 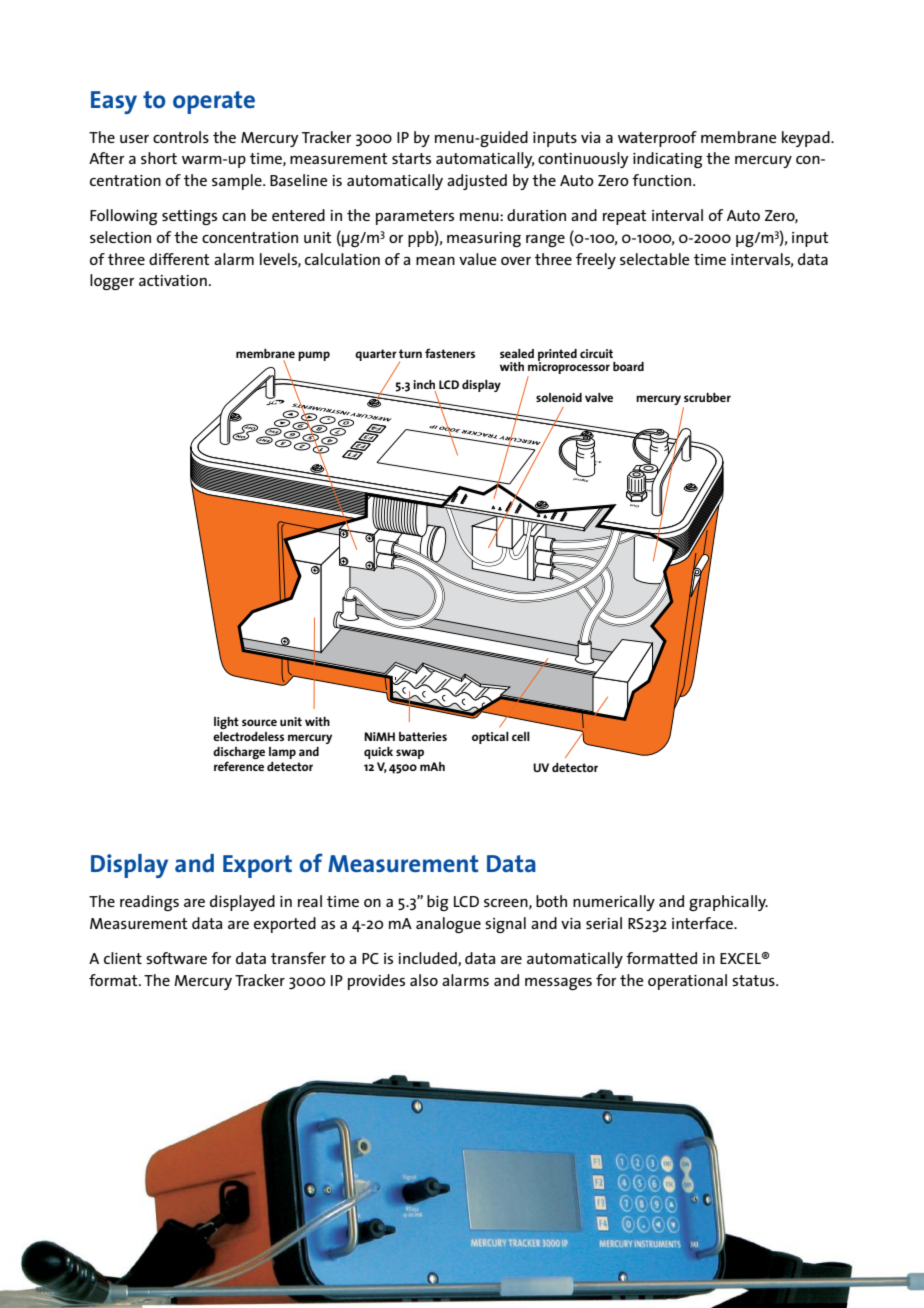 What do you see at coordinates (428, 959) in the image?
I see `included` at bounding box center [428, 959].
